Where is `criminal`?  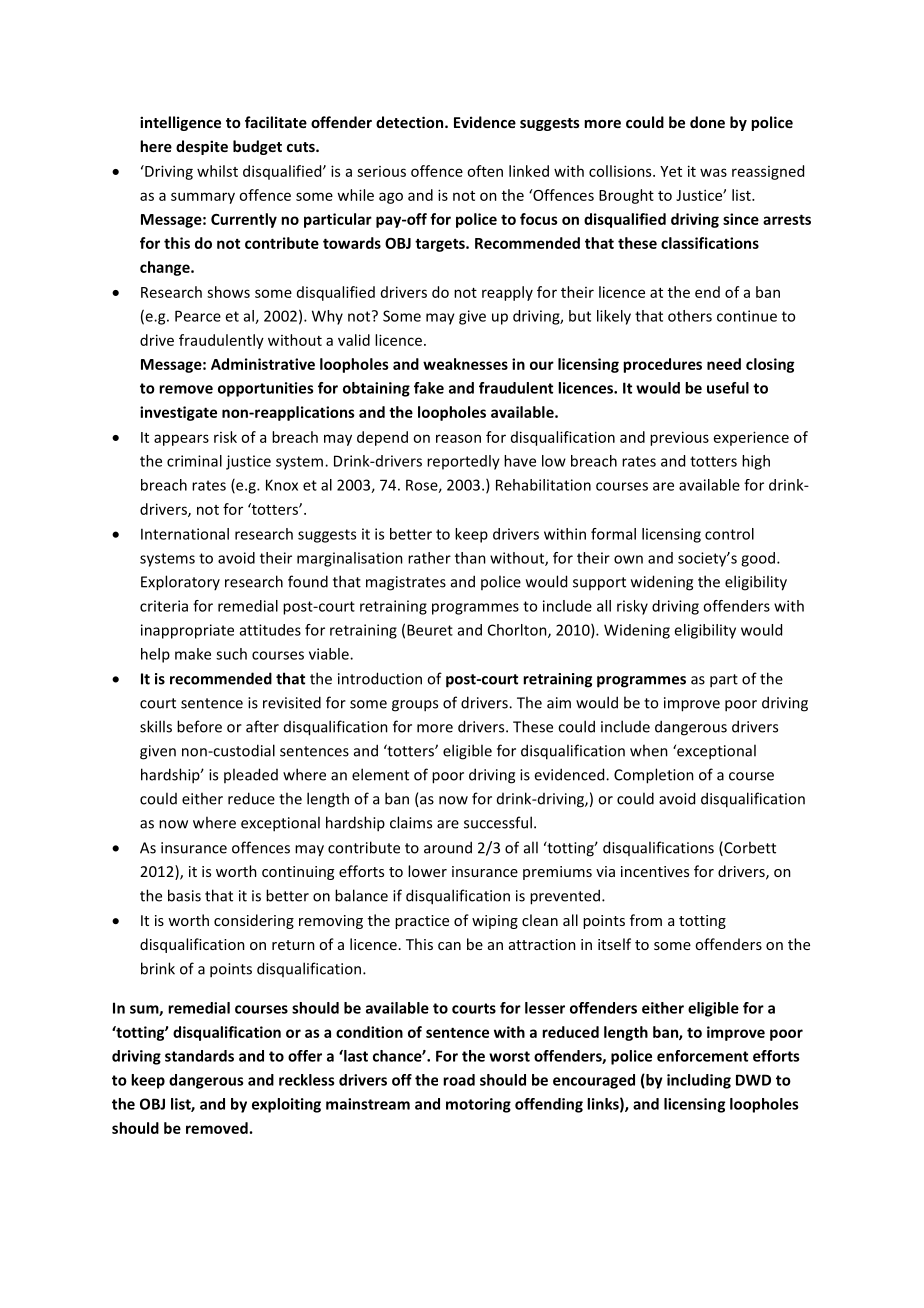 criminal is located at coordinates (194, 461).
